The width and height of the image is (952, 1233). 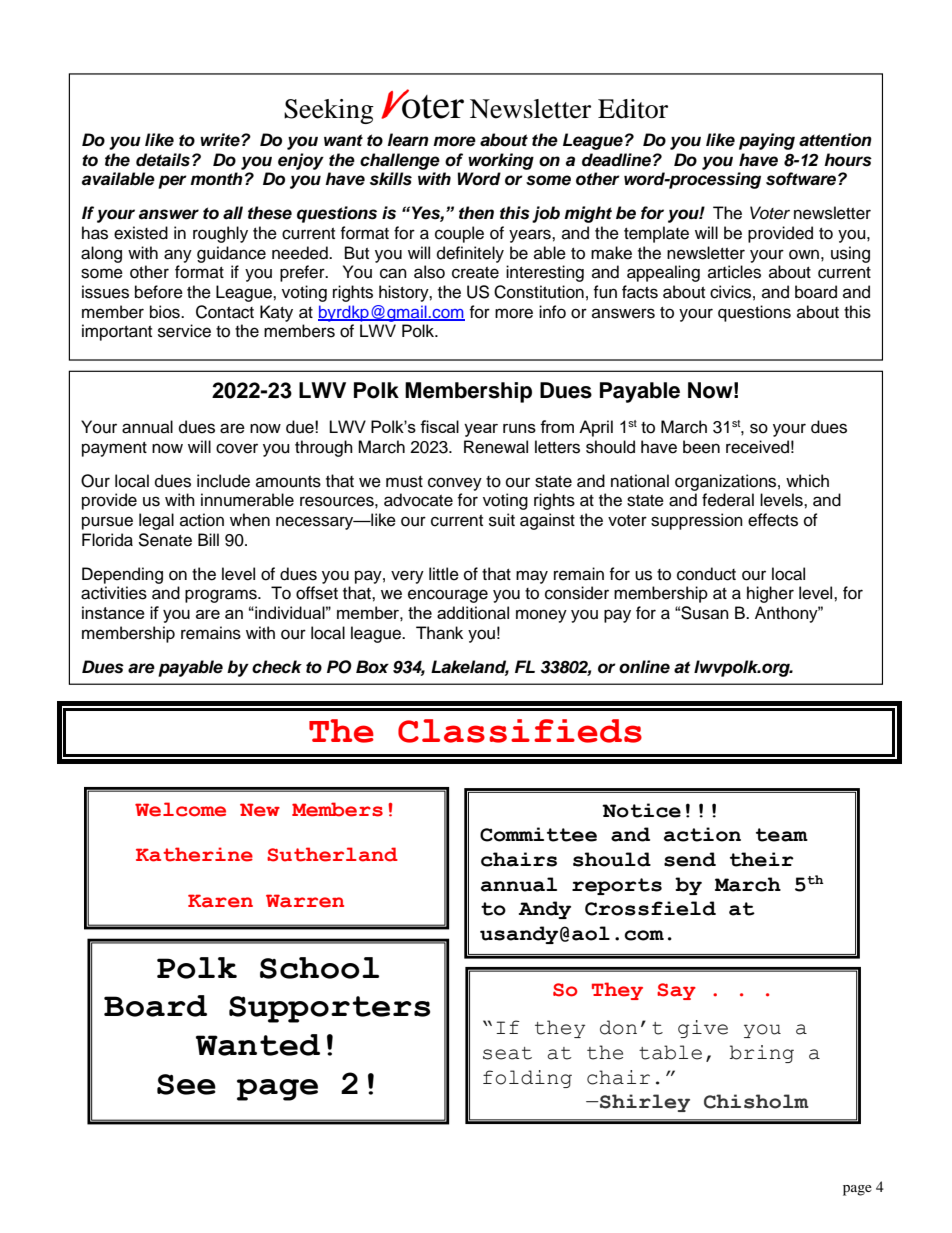 I want to click on Katherine, so click(x=194, y=854).
